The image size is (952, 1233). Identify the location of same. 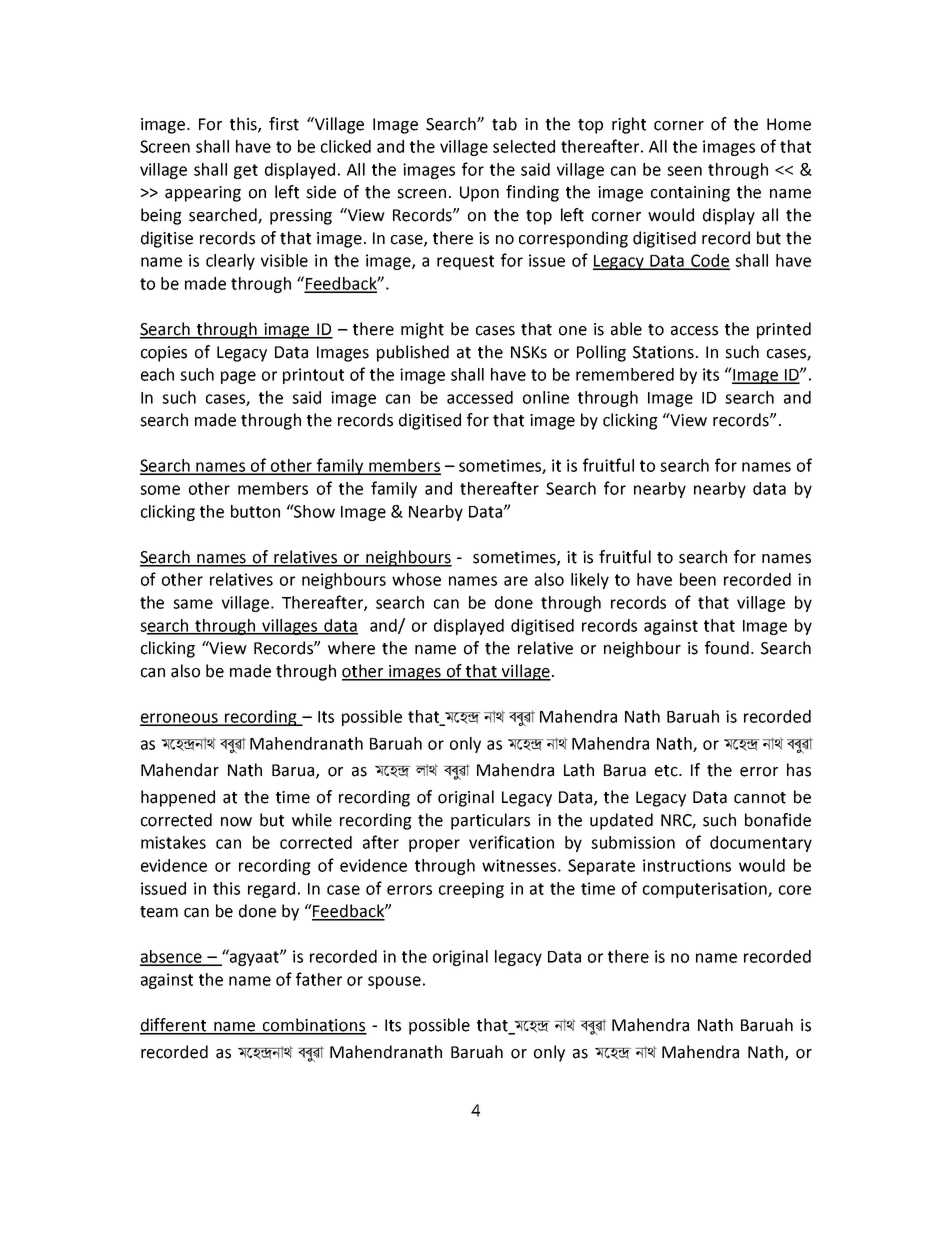
(193, 604).
